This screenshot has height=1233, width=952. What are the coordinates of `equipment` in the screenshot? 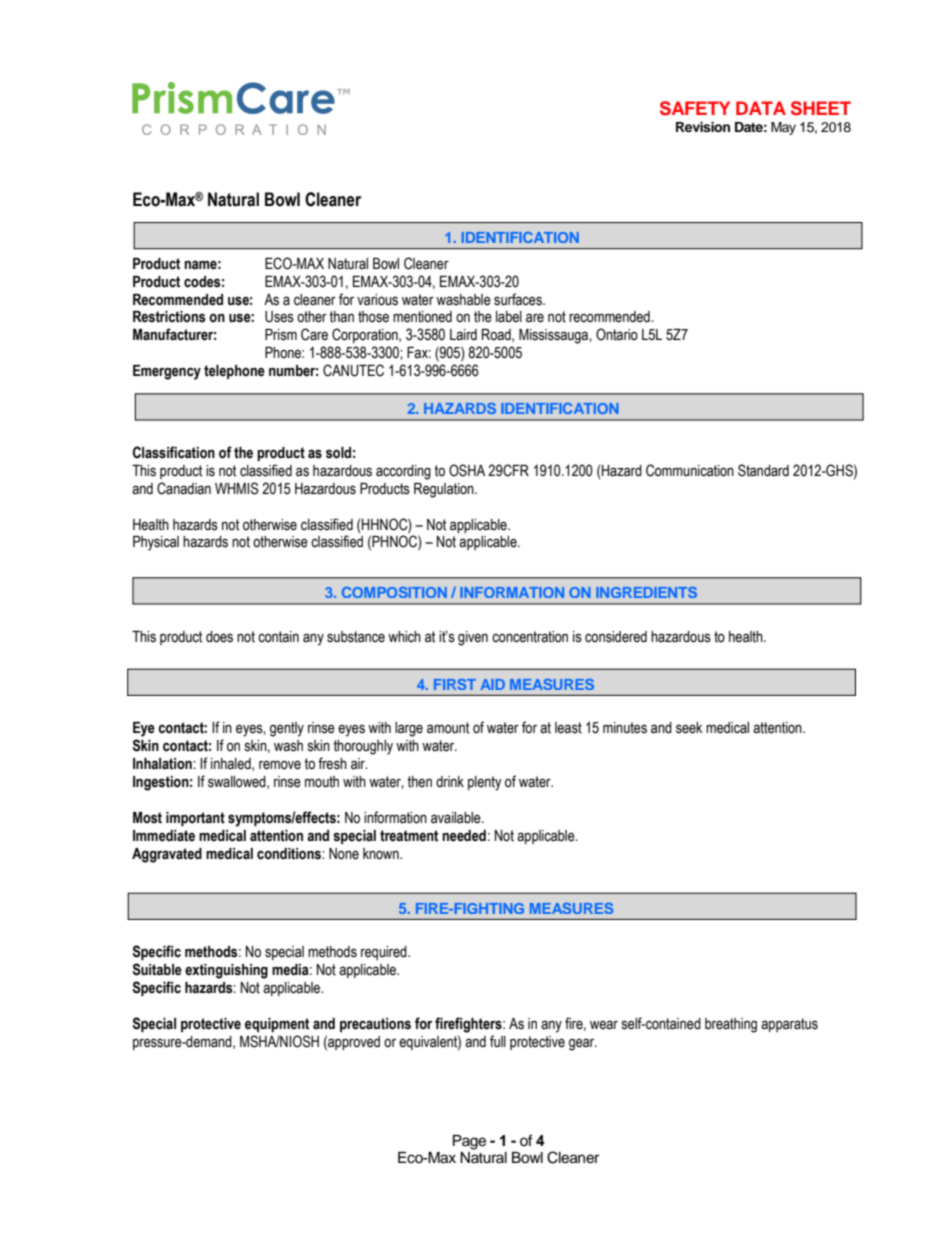 It's located at (277, 1025).
